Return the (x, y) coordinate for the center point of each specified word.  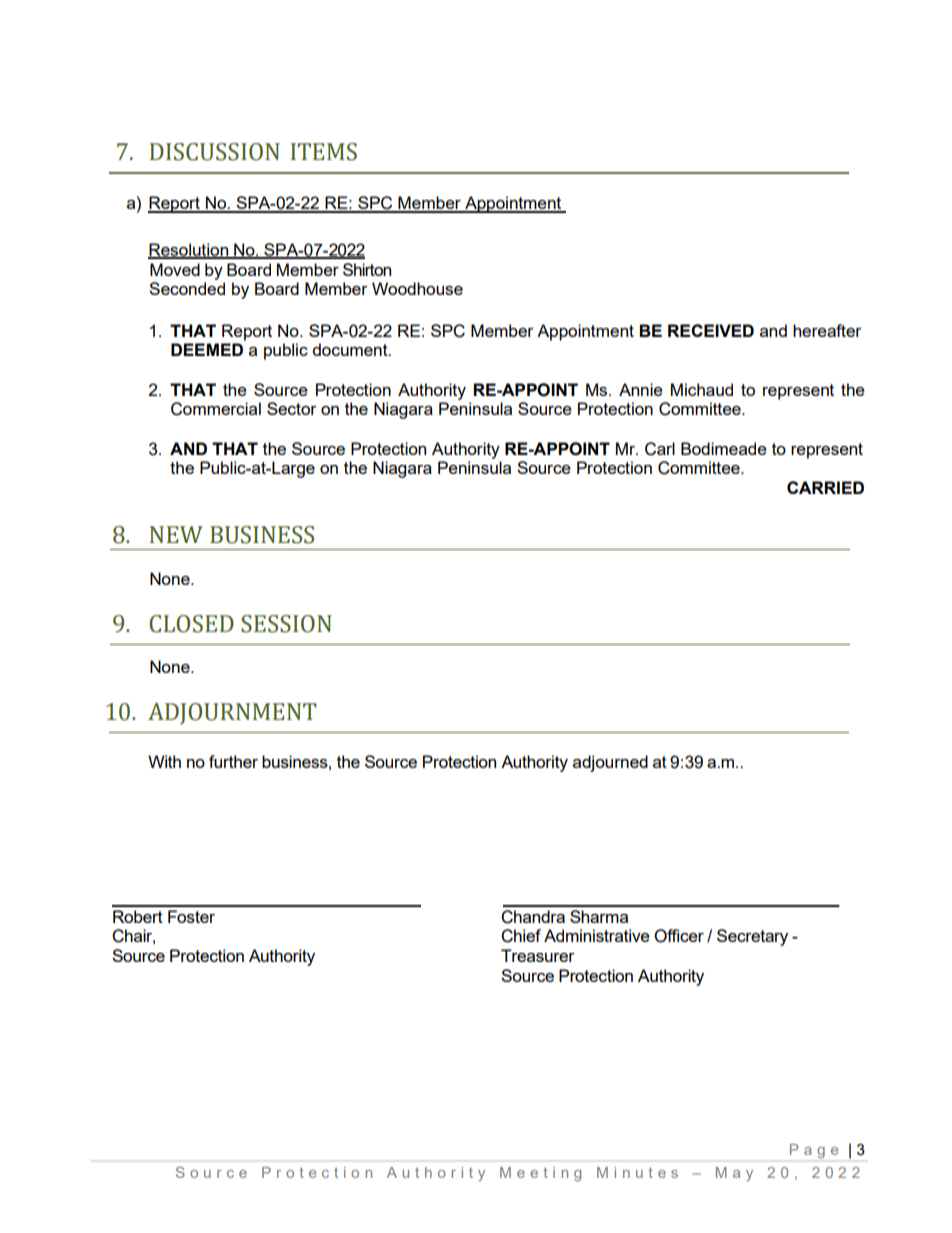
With (164, 761)
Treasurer (538, 955)
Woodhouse (417, 288)
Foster (191, 916)
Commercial (216, 409)
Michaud (702, 389)
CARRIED (825, 487)
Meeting (540, 1174)
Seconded (187, 288)
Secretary (752, 937)
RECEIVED (711, 330)
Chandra (533, 917)
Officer (679, 936)
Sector (292, 408)
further (233, 761)
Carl (660, 449)
